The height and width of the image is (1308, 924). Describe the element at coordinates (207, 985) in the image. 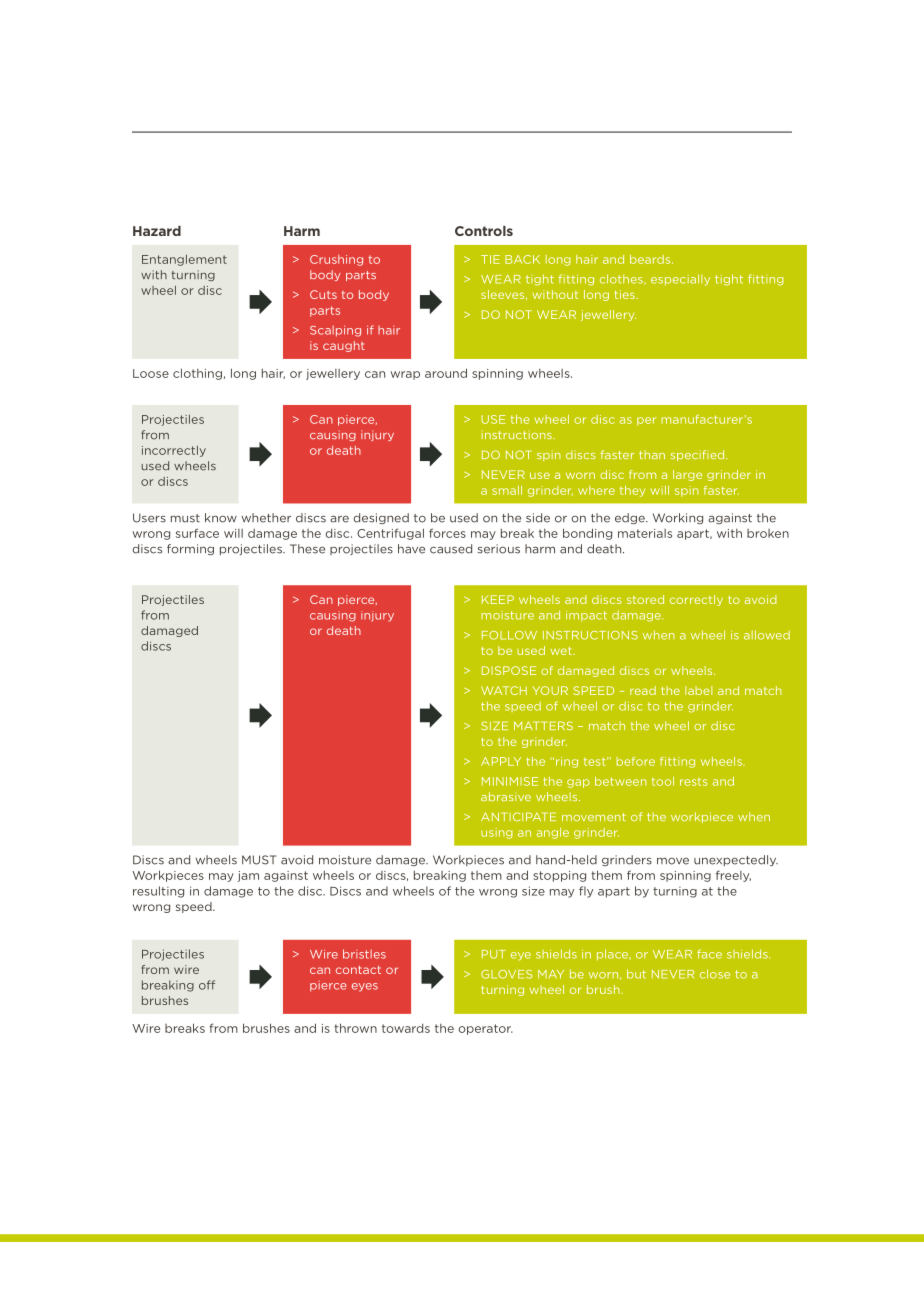

I see `off` at that location.
